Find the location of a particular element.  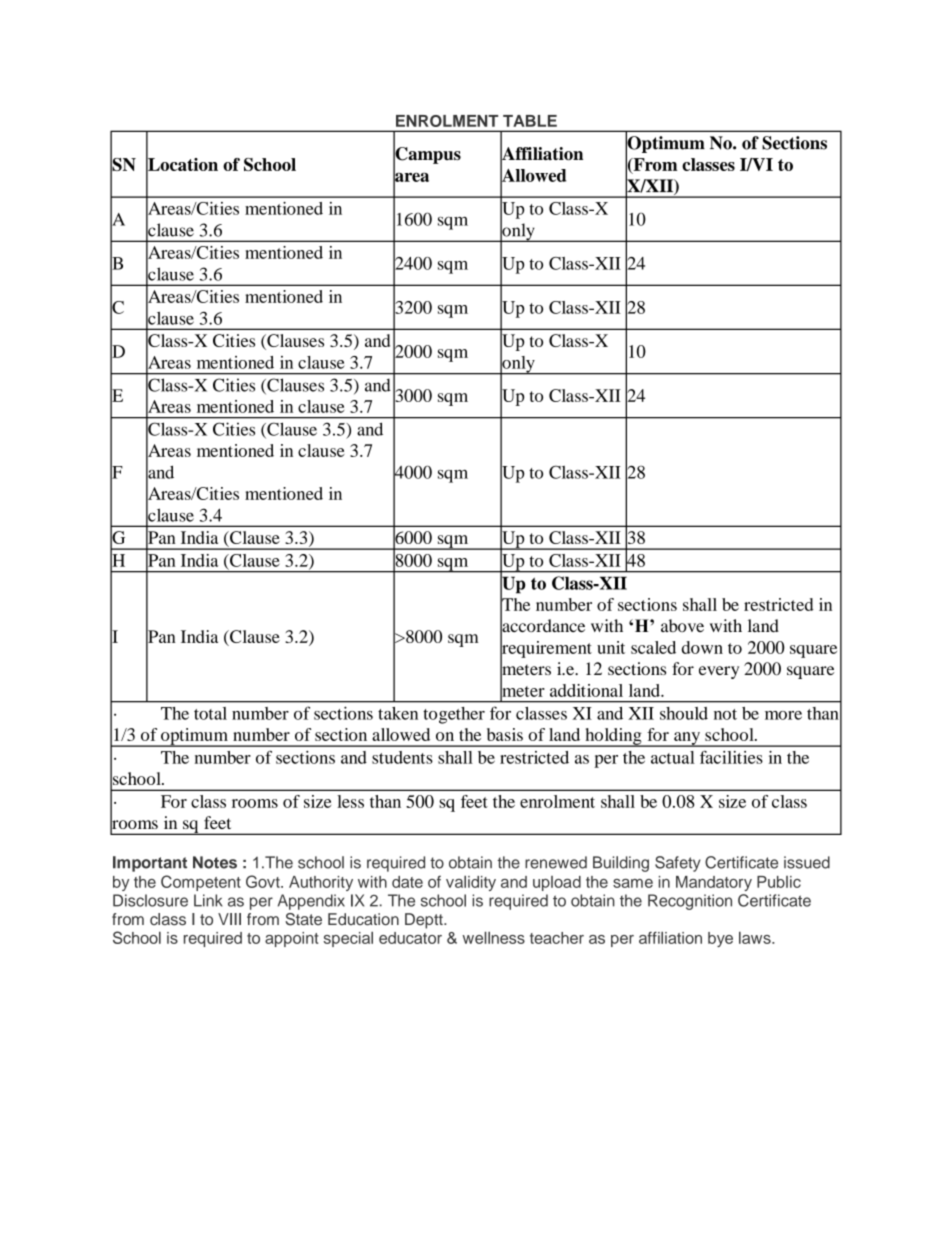

bye is located at coordinates (720, 939).
